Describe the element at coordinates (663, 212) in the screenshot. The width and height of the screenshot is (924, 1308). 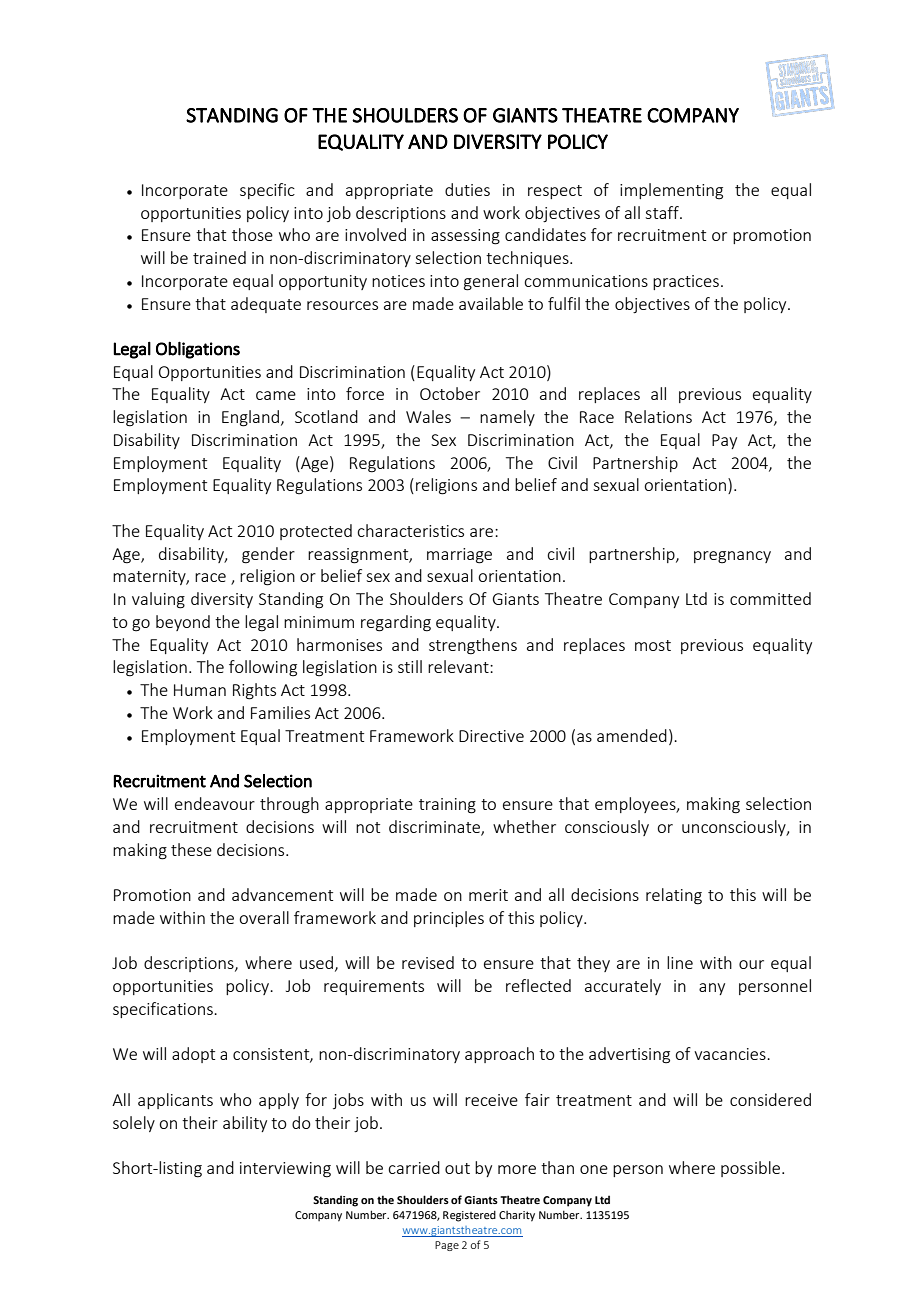
I see `staff` at that location.
